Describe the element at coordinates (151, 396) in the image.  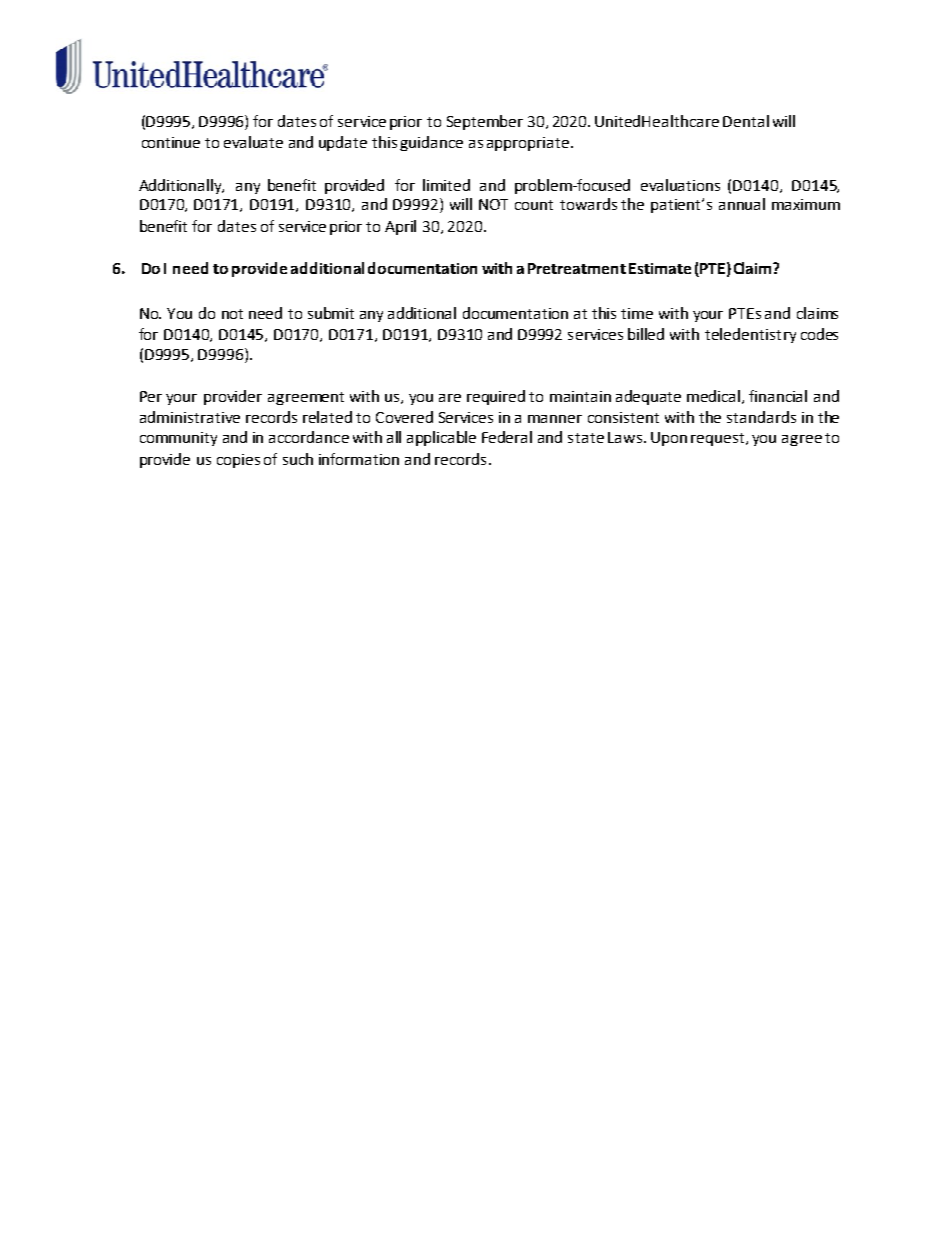
I see `Per` at that location.
